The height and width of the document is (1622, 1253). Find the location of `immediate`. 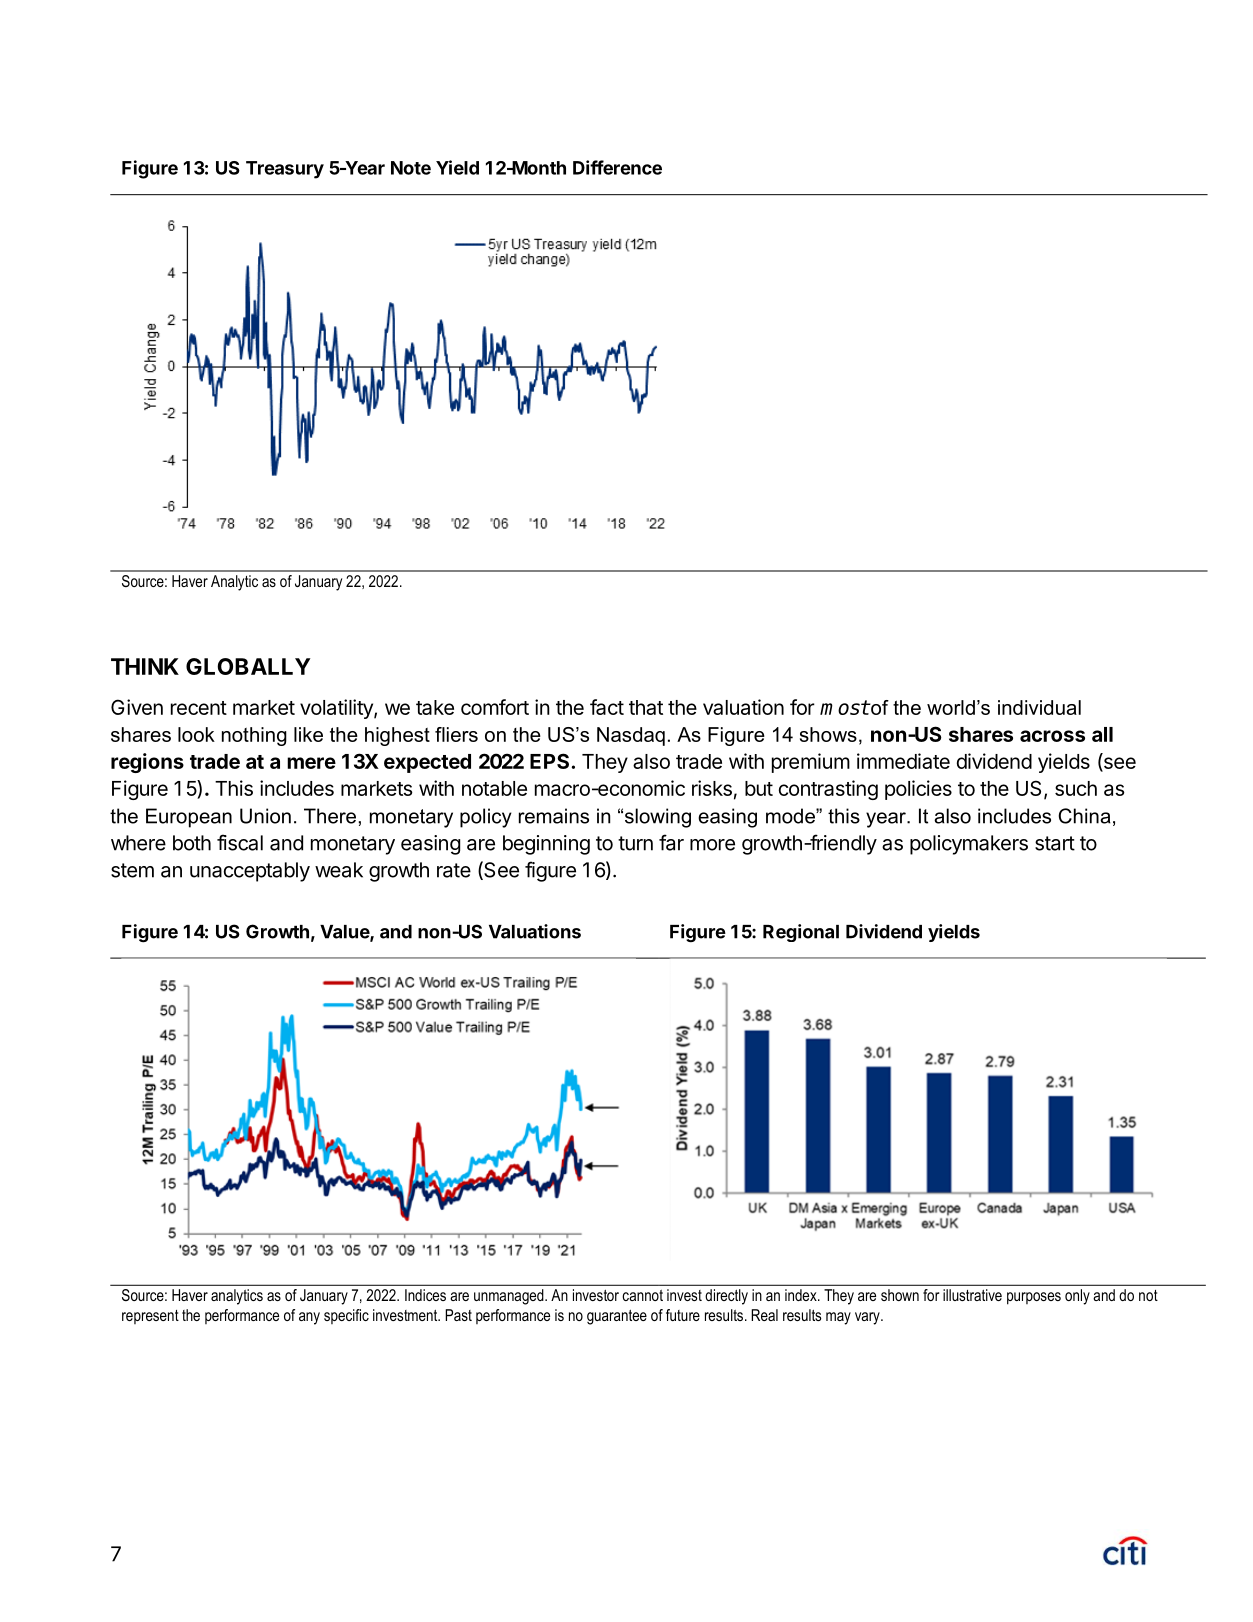

immediate is located at coordinates (903, 761).
